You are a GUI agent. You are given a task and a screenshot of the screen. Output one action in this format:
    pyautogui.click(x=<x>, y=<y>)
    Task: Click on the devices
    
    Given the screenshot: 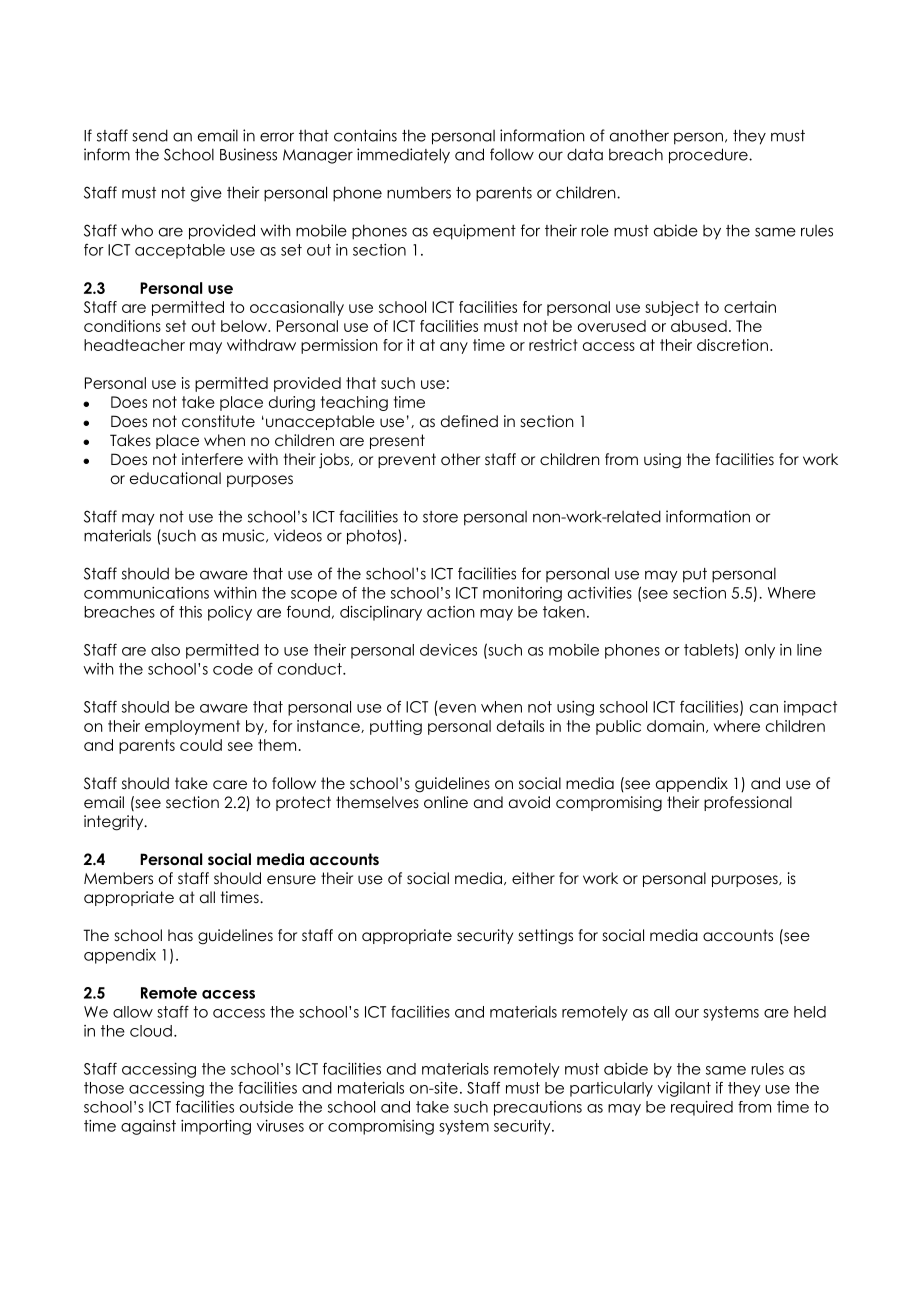 What is the action you would take?
    pyautogui.click(x=448, y=650)
